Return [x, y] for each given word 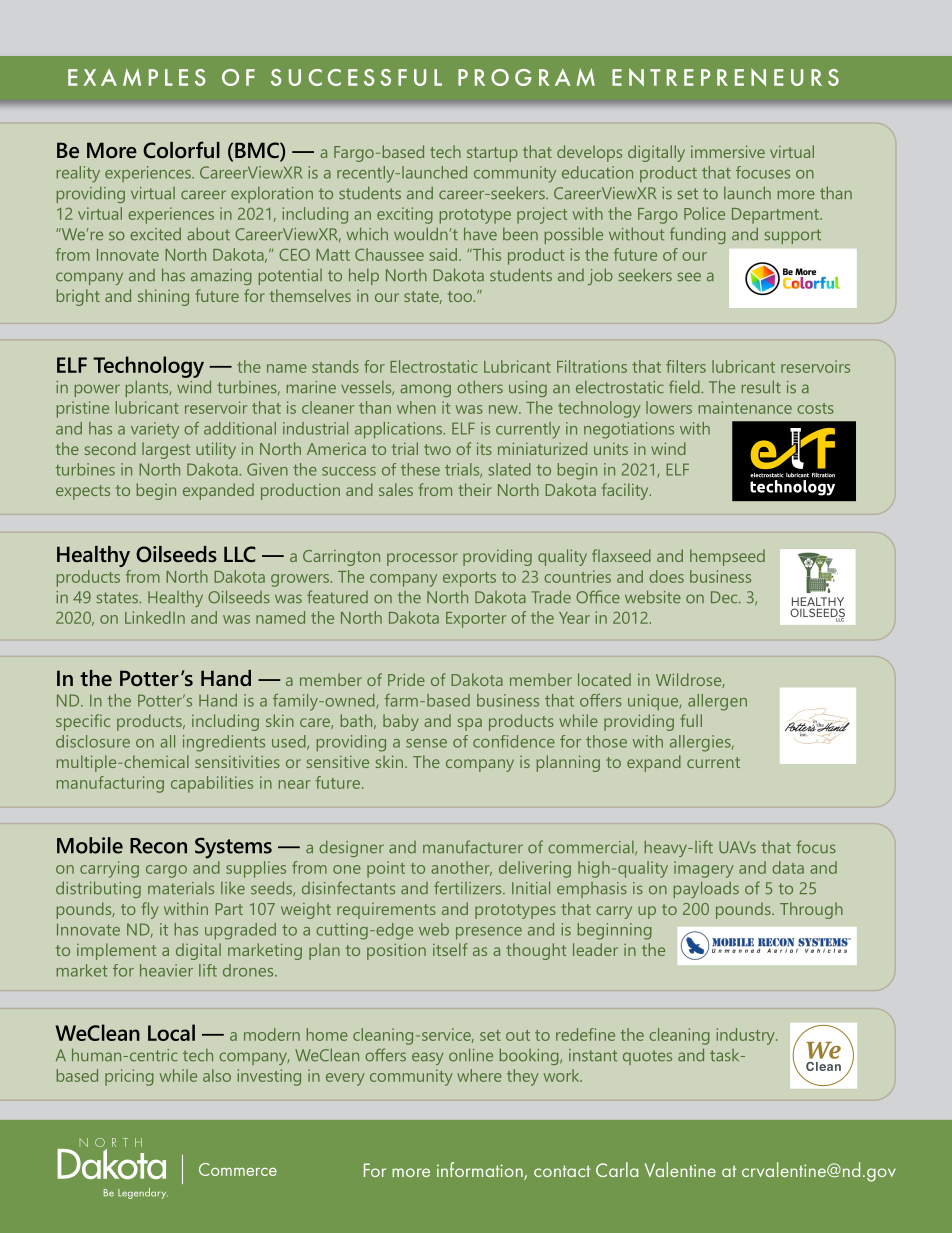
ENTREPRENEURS [725, 77]
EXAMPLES [137, 77]
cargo [166, 871]
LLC [240, 554]
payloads [706, 889]
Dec [725, 597]
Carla [617, 1169]
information [481, 1171]
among [425, 390]
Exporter [476, 620]
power [97, 390]
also [217, 1075]
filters [686, 366]
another [461, 868]
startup [492, 154]
